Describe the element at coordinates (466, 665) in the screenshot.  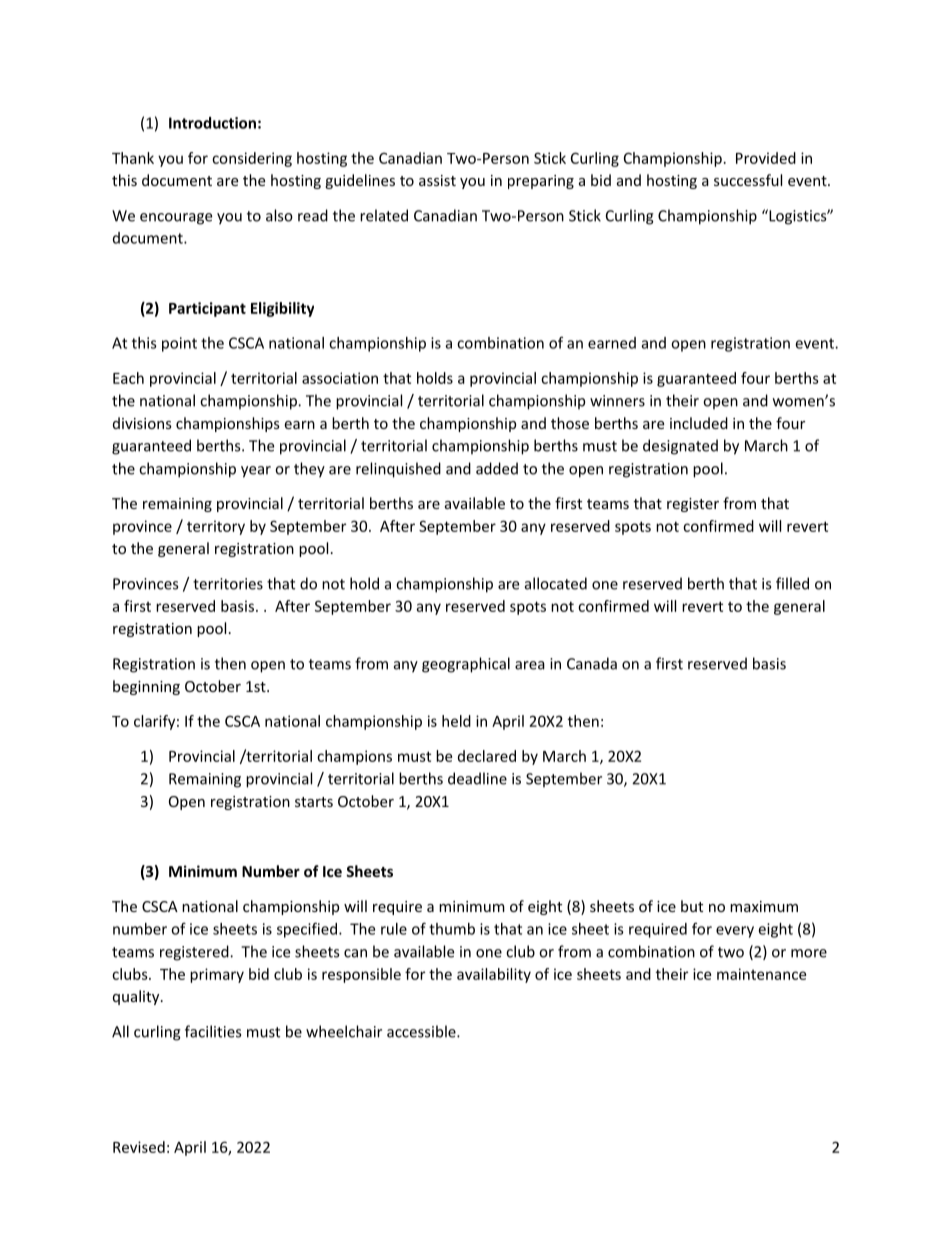
I see `geographical` at that location.
